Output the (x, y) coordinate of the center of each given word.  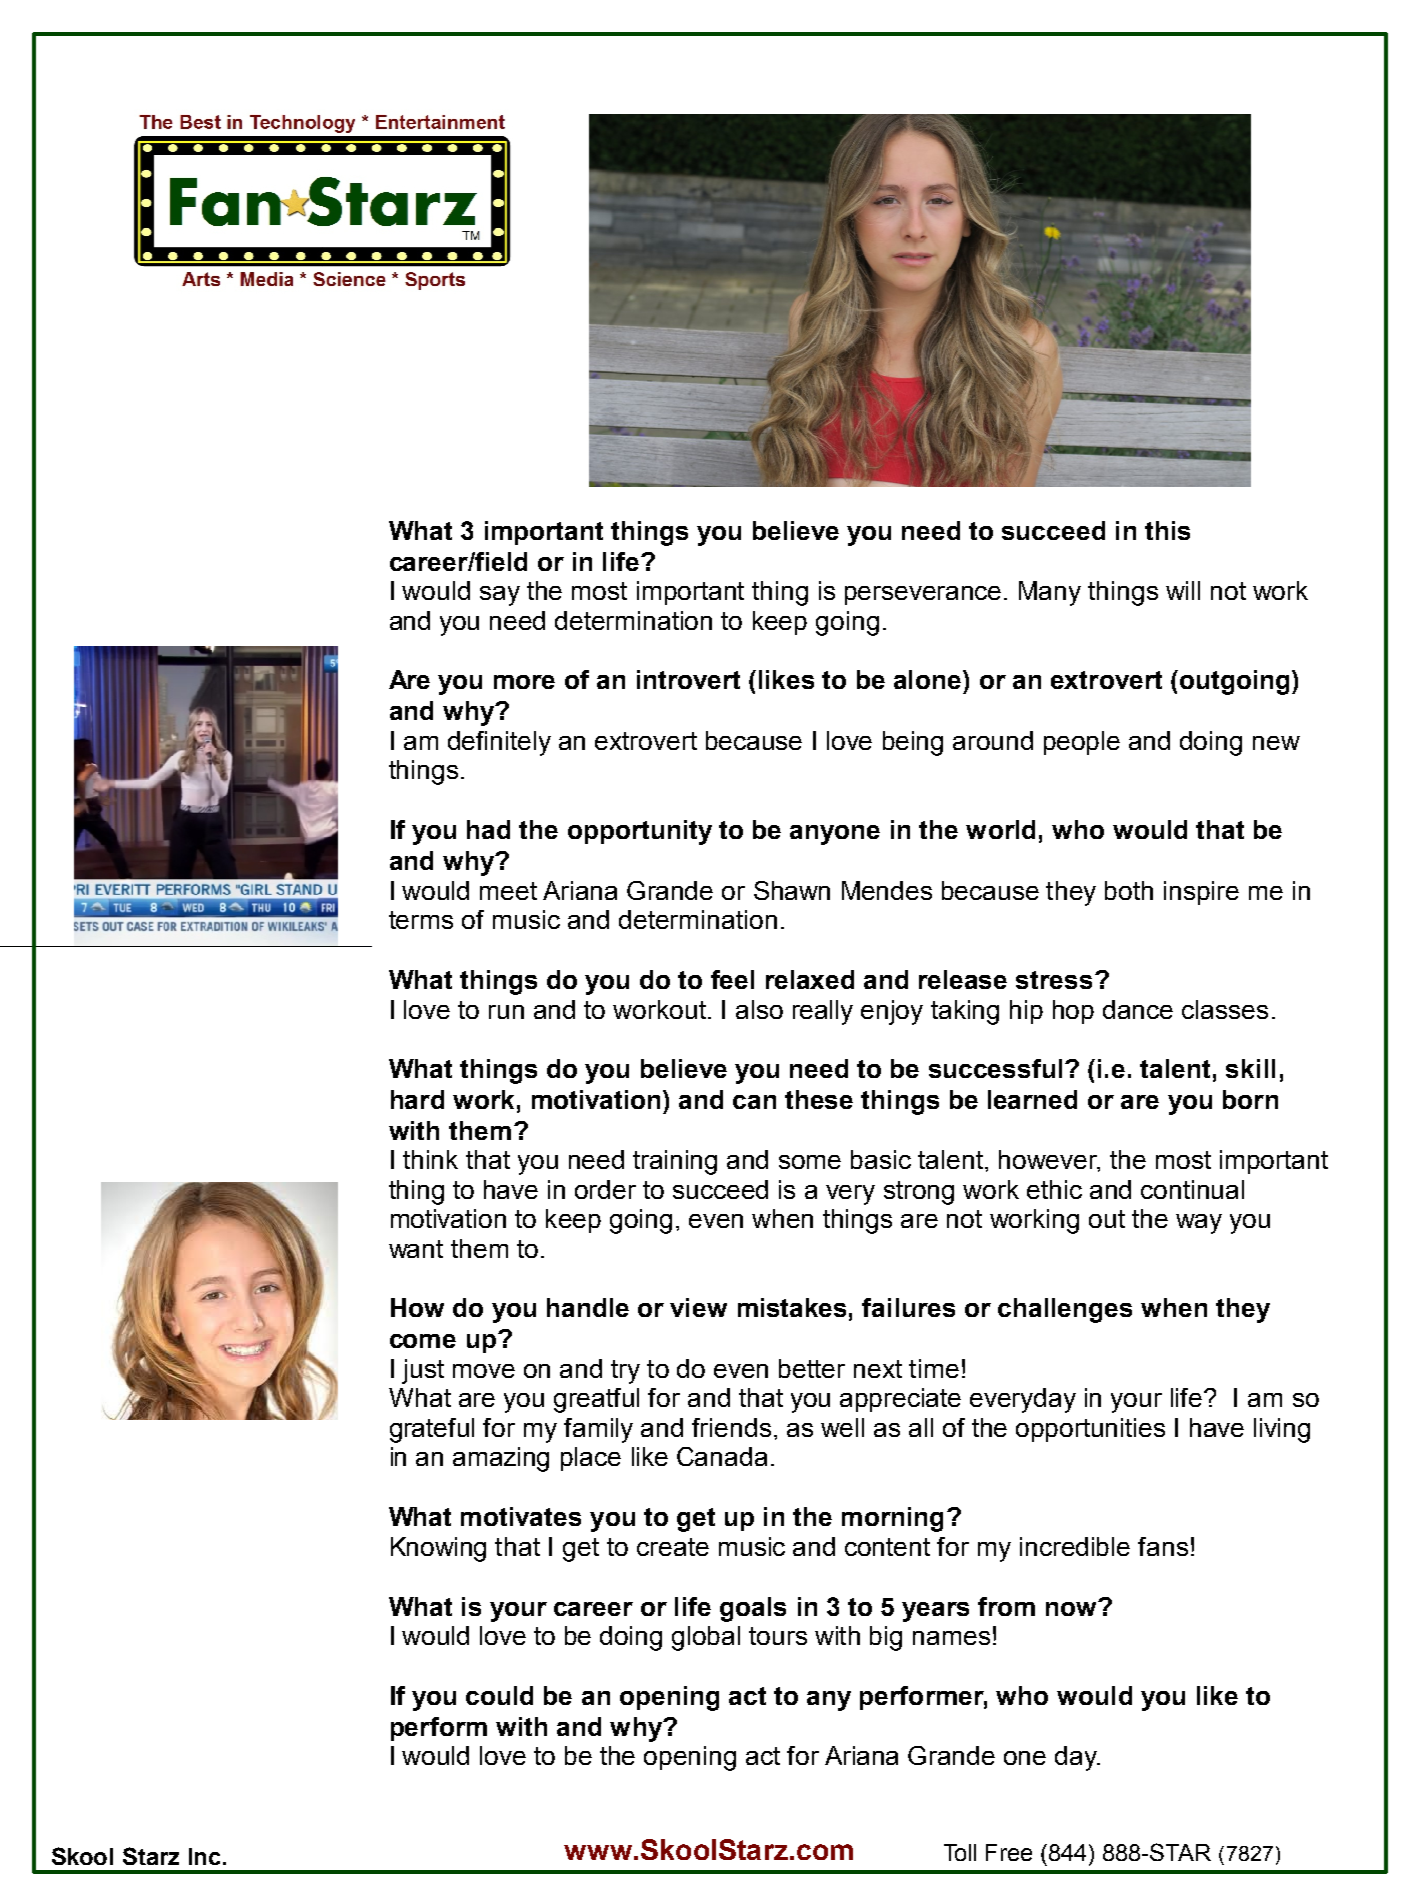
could (499, 1695)
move (484, 1371)
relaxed (810, 979)
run (506, 1012)
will (1183, 590)
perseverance (923, 595)
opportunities (1090, 1430)
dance (1138, 1009)
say (500, 596)
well (842, 1427)
